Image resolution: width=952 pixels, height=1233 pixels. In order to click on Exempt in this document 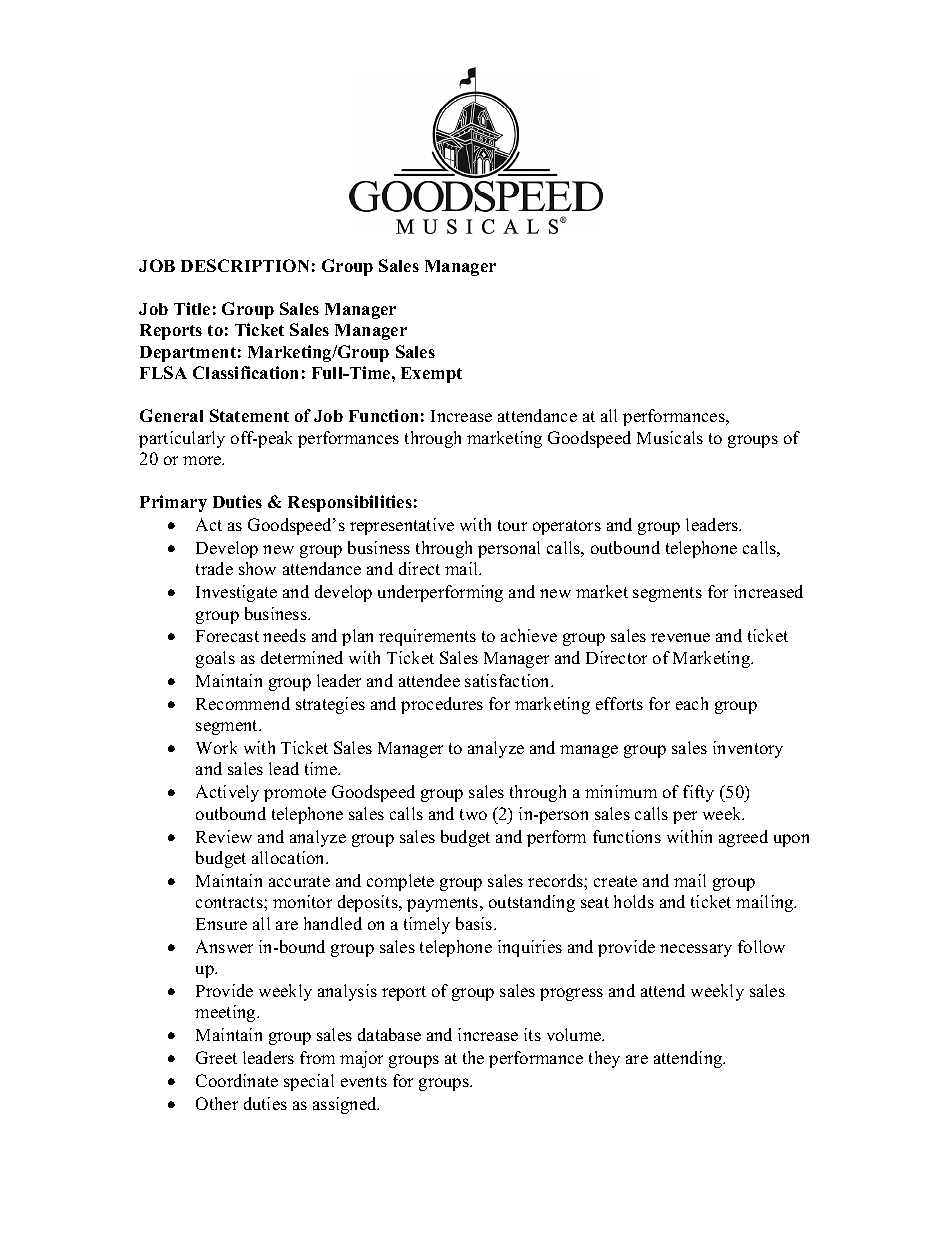, I will do `click(431, 375)`.
